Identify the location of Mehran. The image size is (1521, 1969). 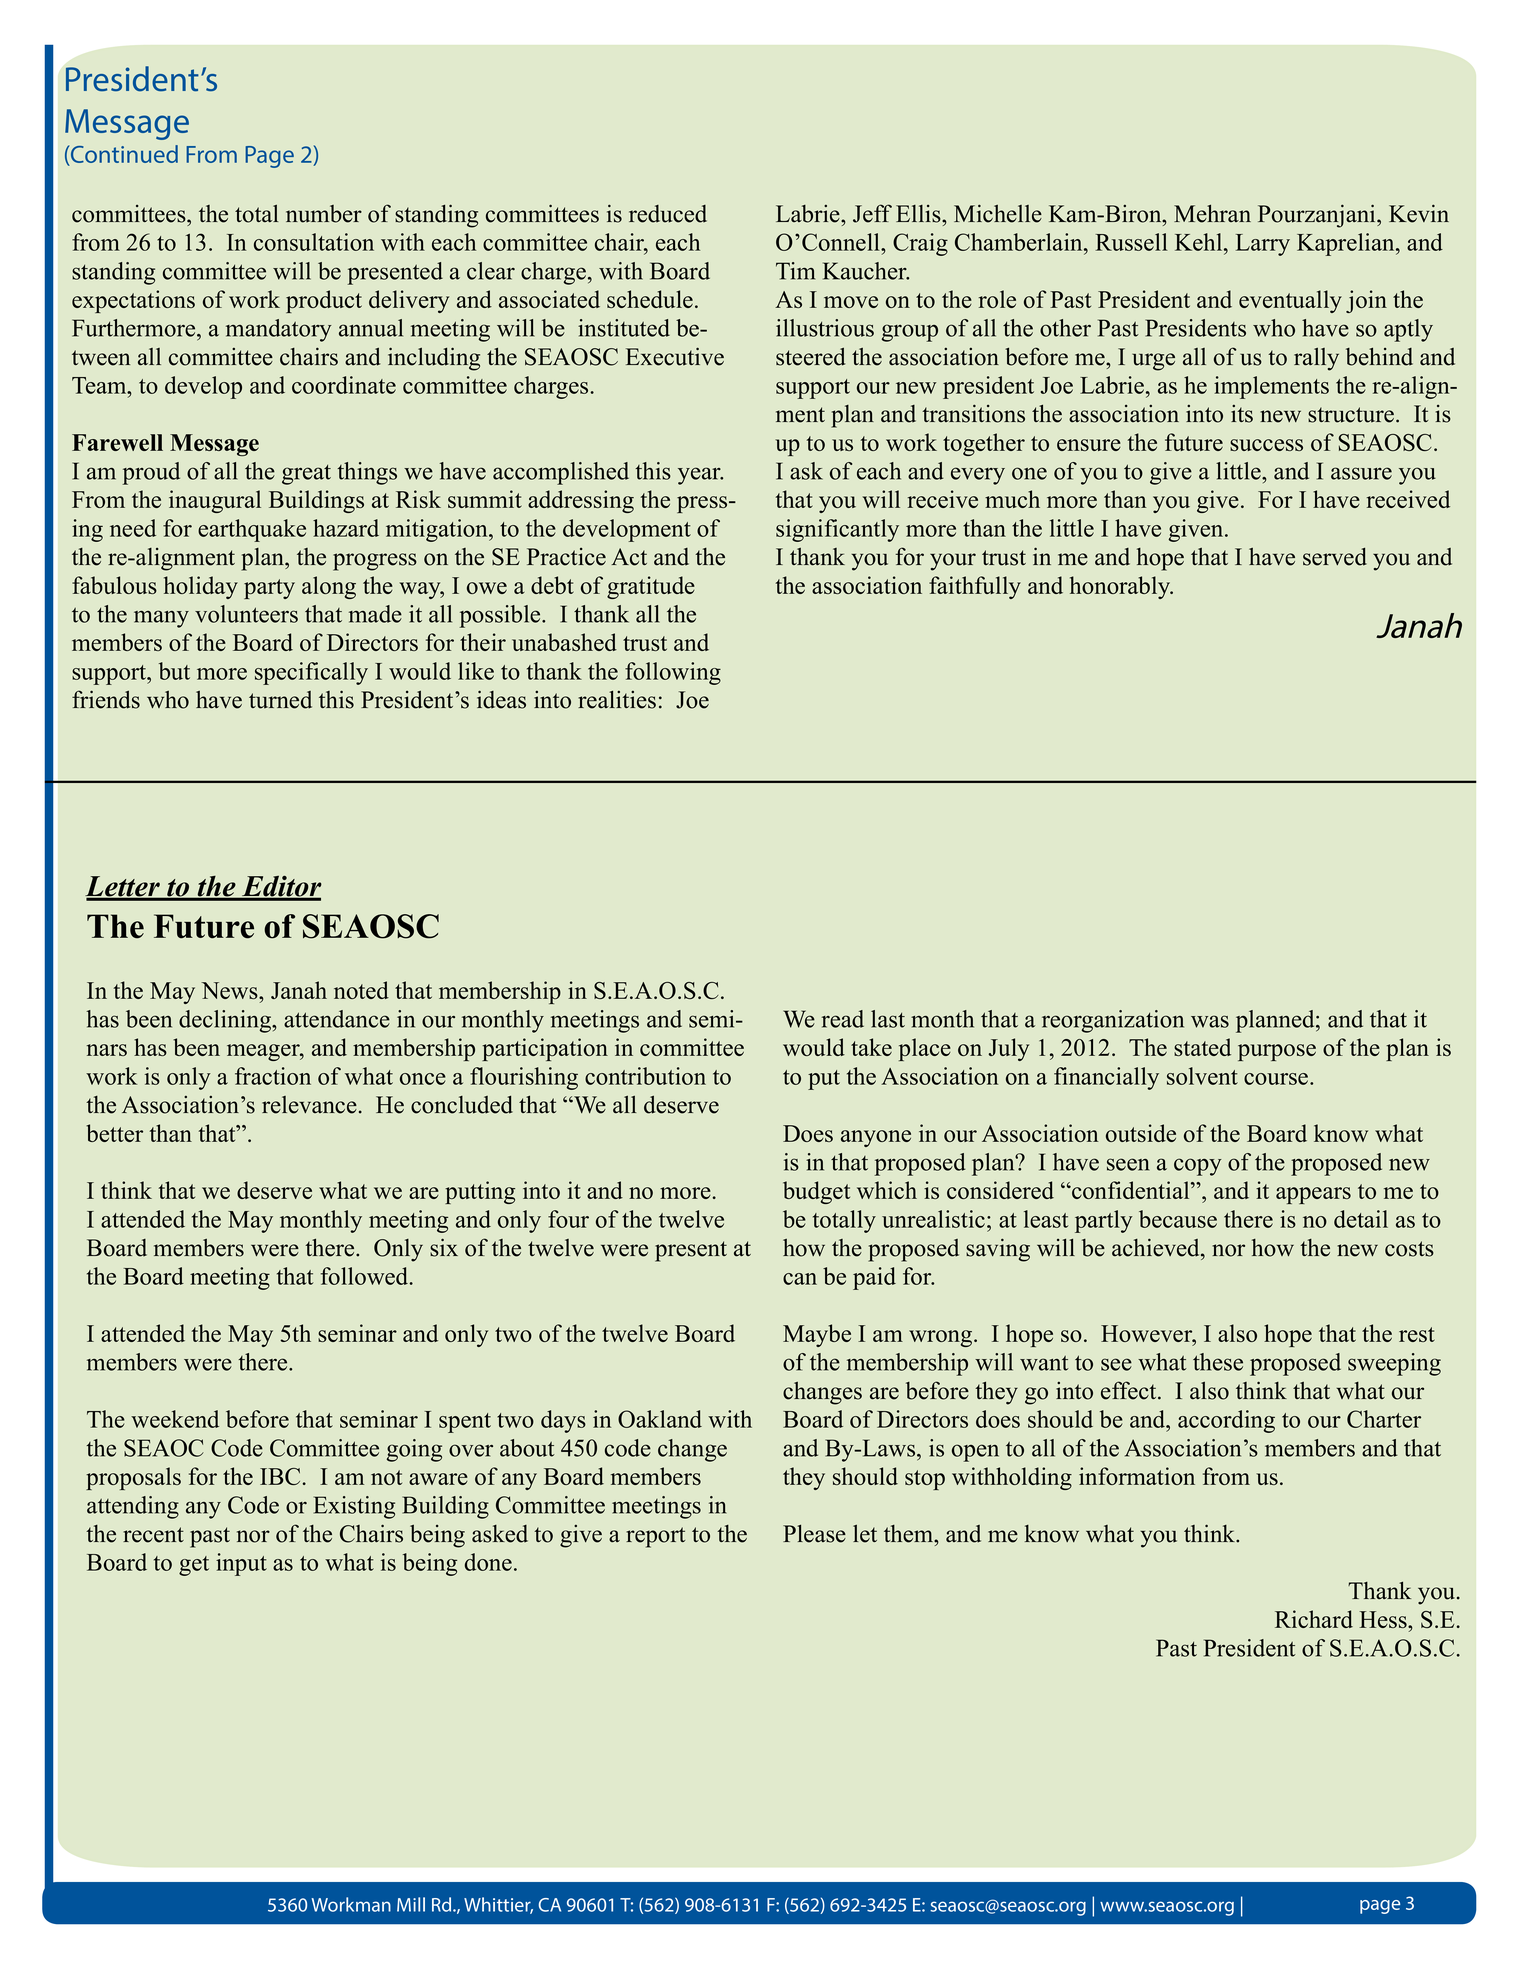
(1212, 214).
